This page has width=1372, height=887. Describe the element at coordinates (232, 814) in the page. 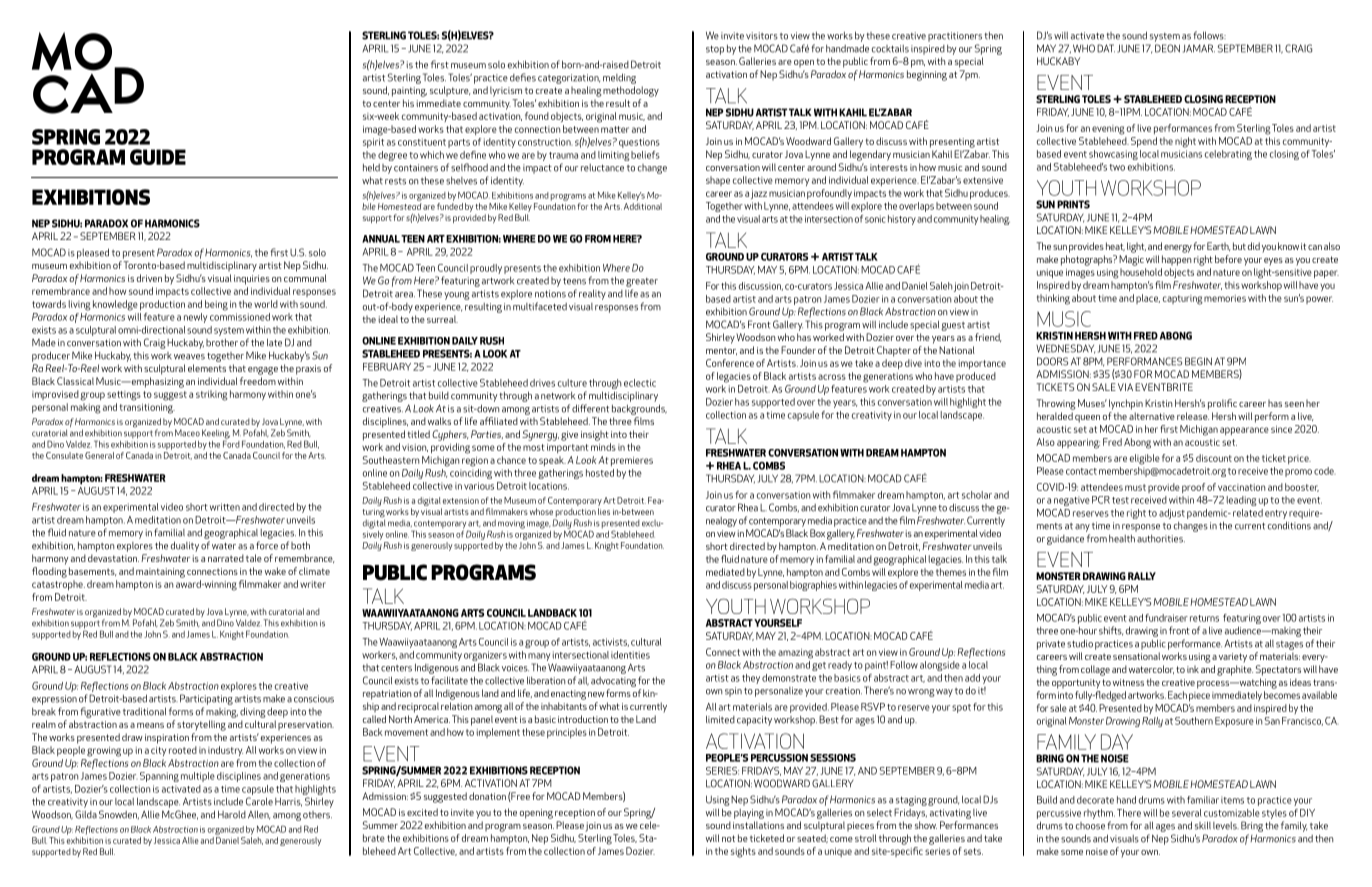

I see `Harold` at that location.
